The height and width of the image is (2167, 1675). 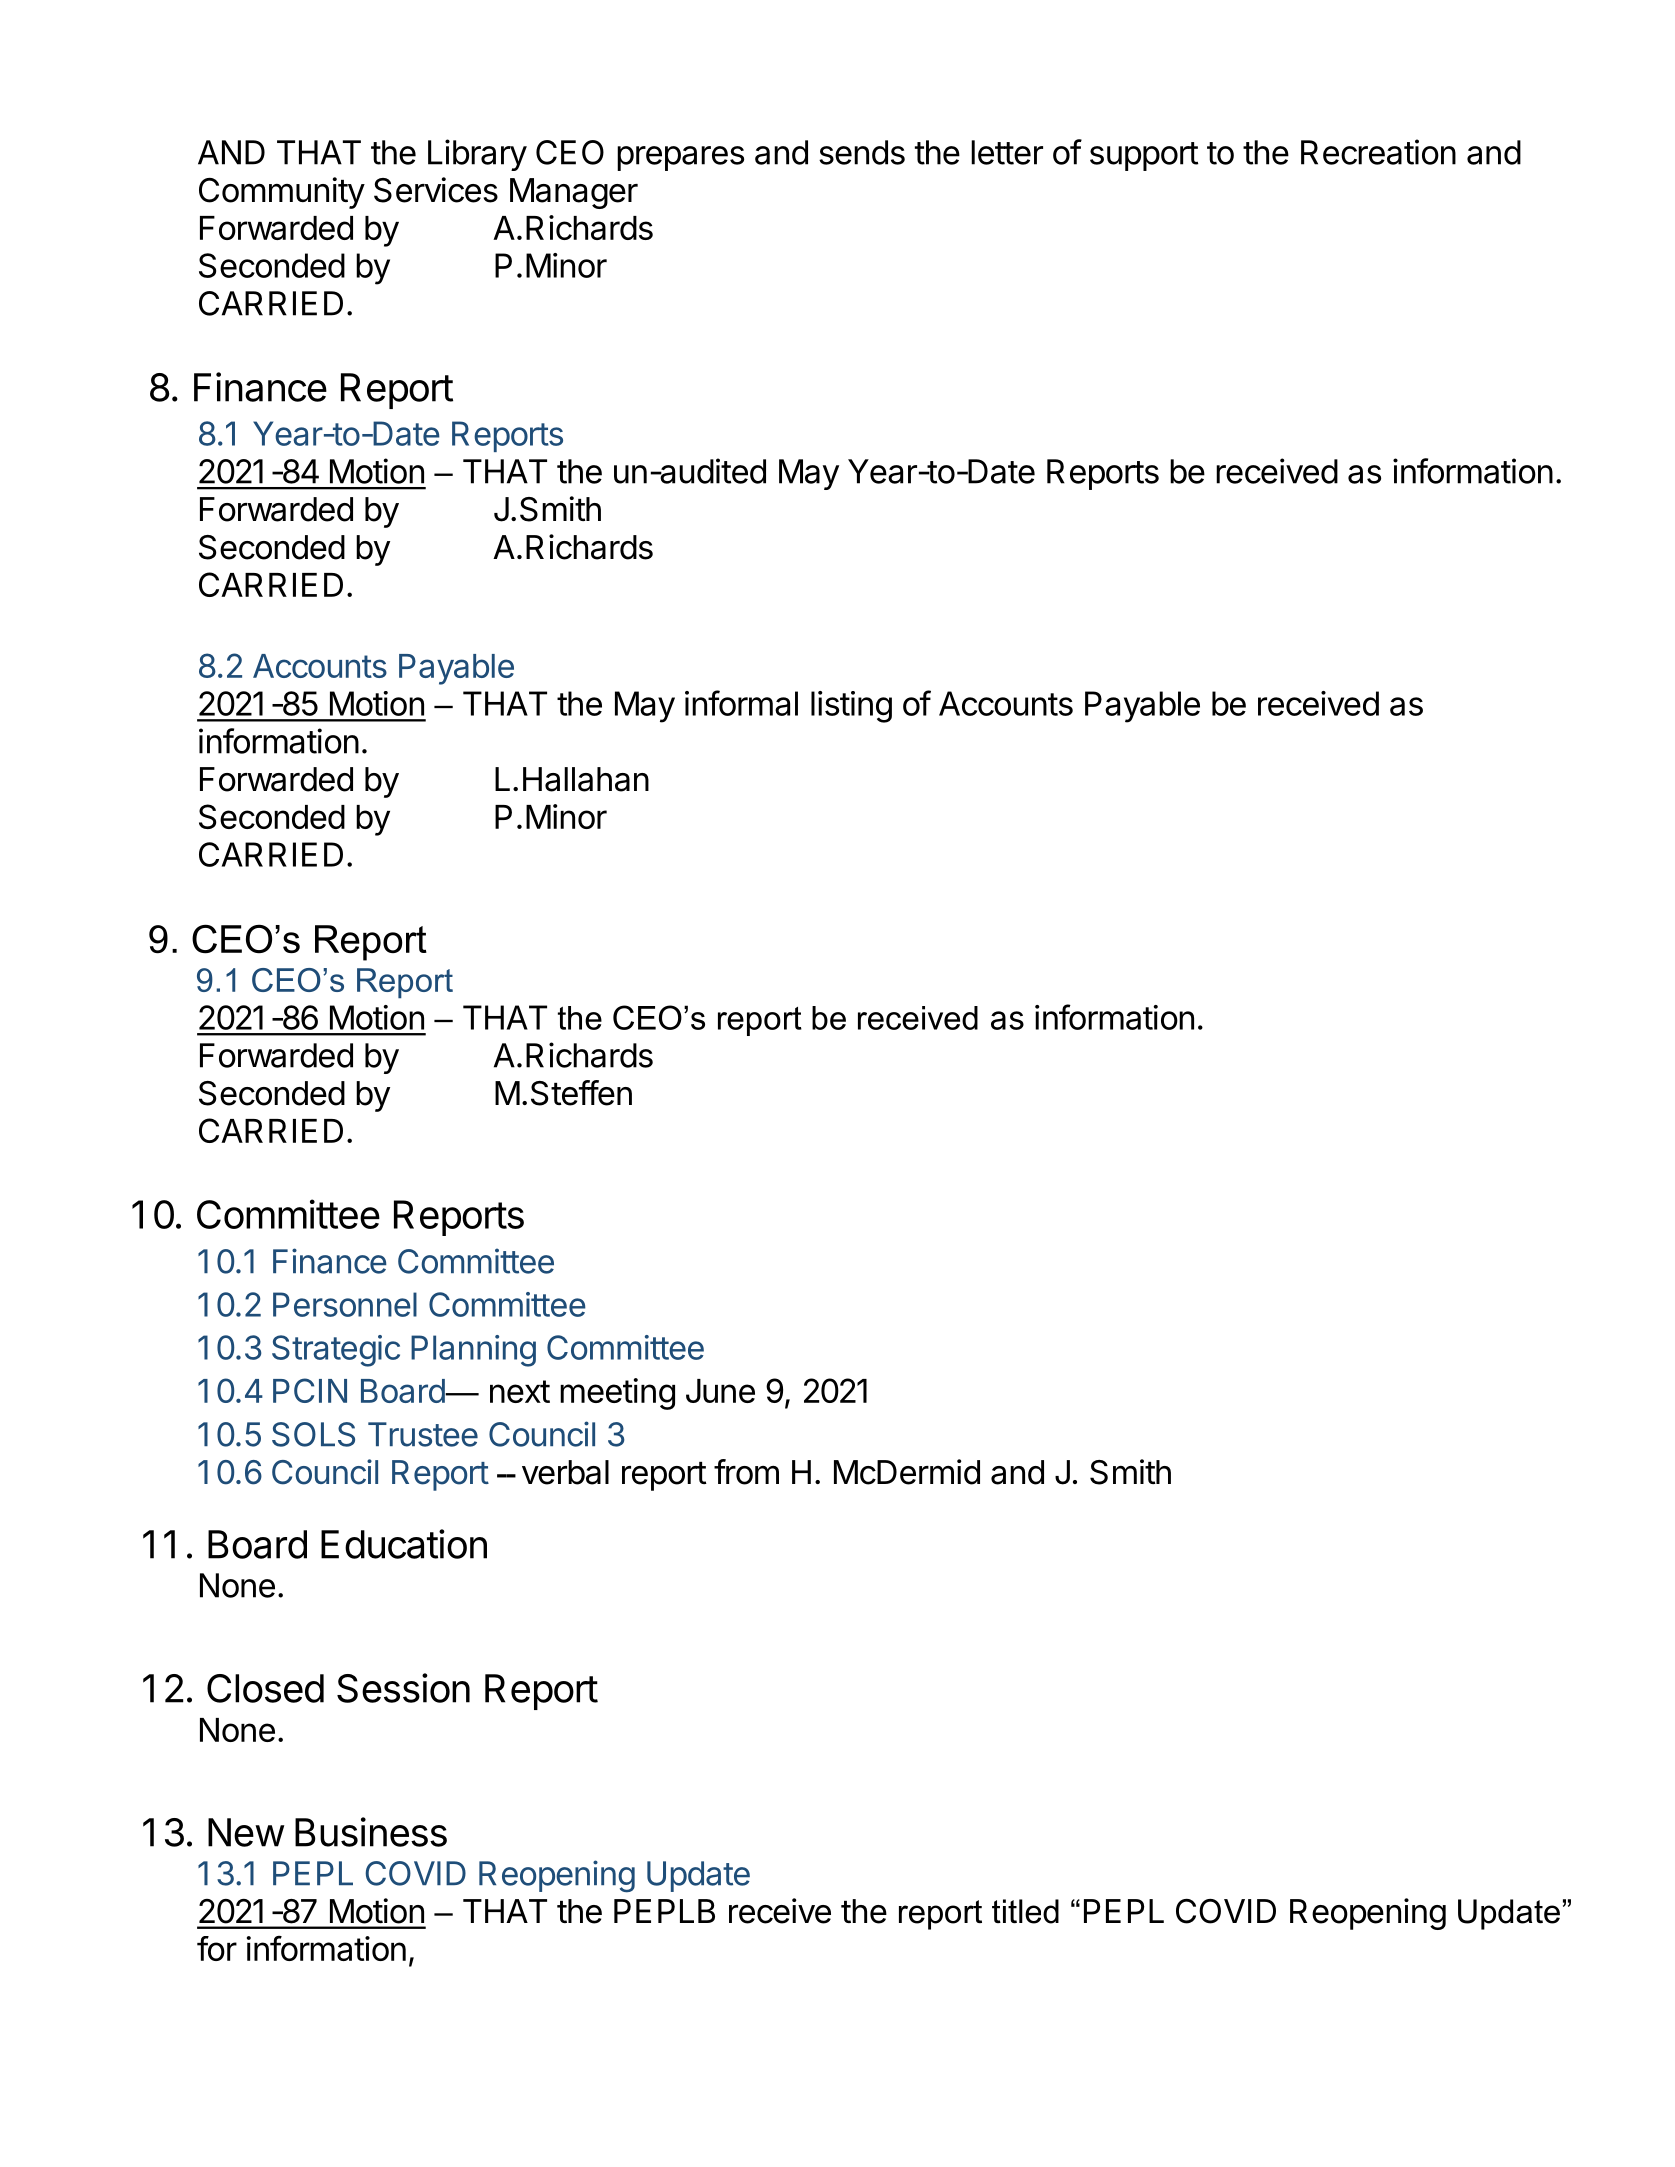 I want to click on Recreation, so click(x=1378, y=152).
